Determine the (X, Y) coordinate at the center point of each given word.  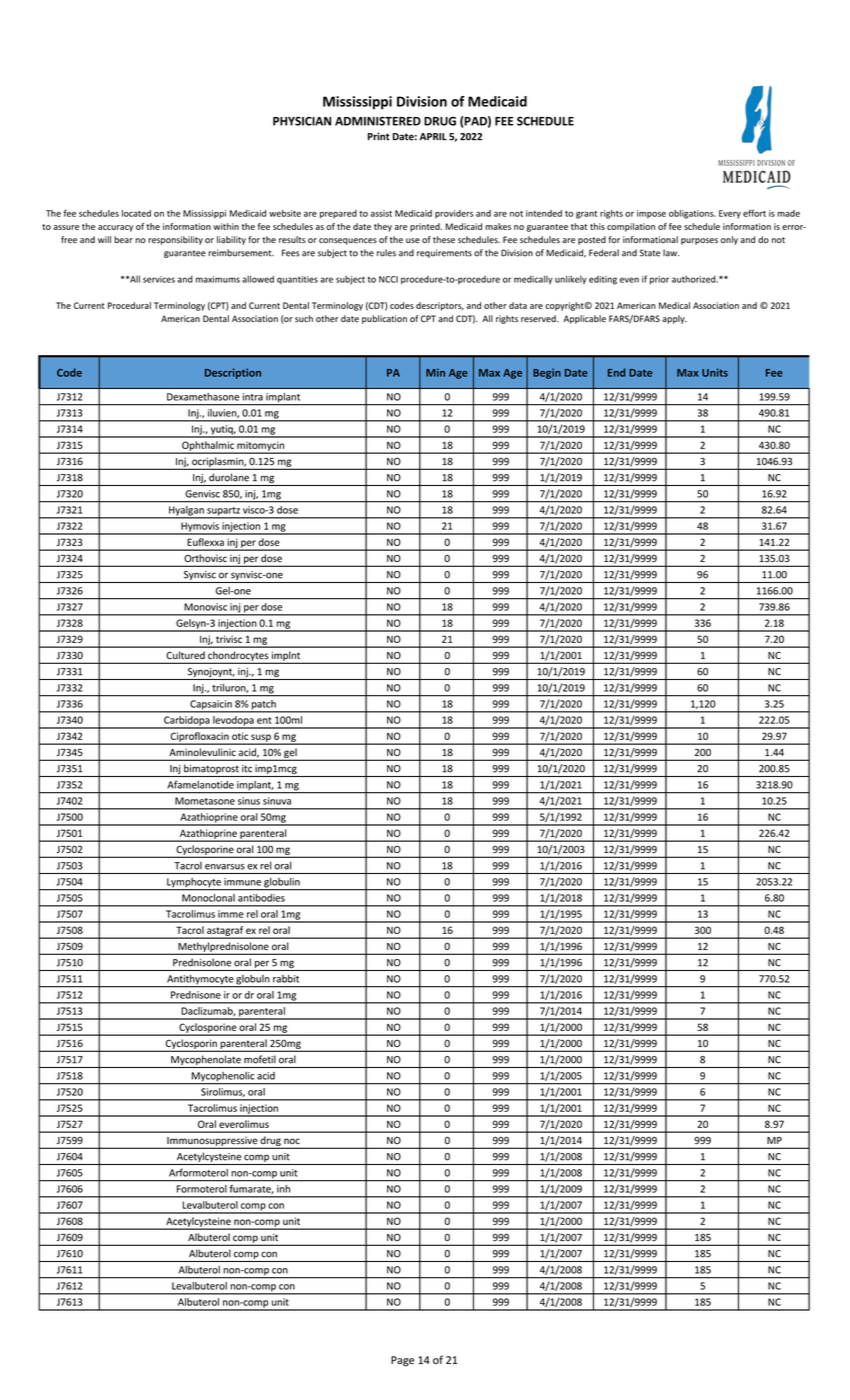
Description (233, 373)
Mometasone (205, 801)
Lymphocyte (194, 884)
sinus (249, 801)
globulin (282, 884)
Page (402, 1361)
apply (674, 319)
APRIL (433, 136)
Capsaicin (211, 706)
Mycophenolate (206, 1061)
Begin (547, 373)
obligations (692, 214)
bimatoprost (211, 770)
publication (384, 319)
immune (242, 882)
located (136, 213)
